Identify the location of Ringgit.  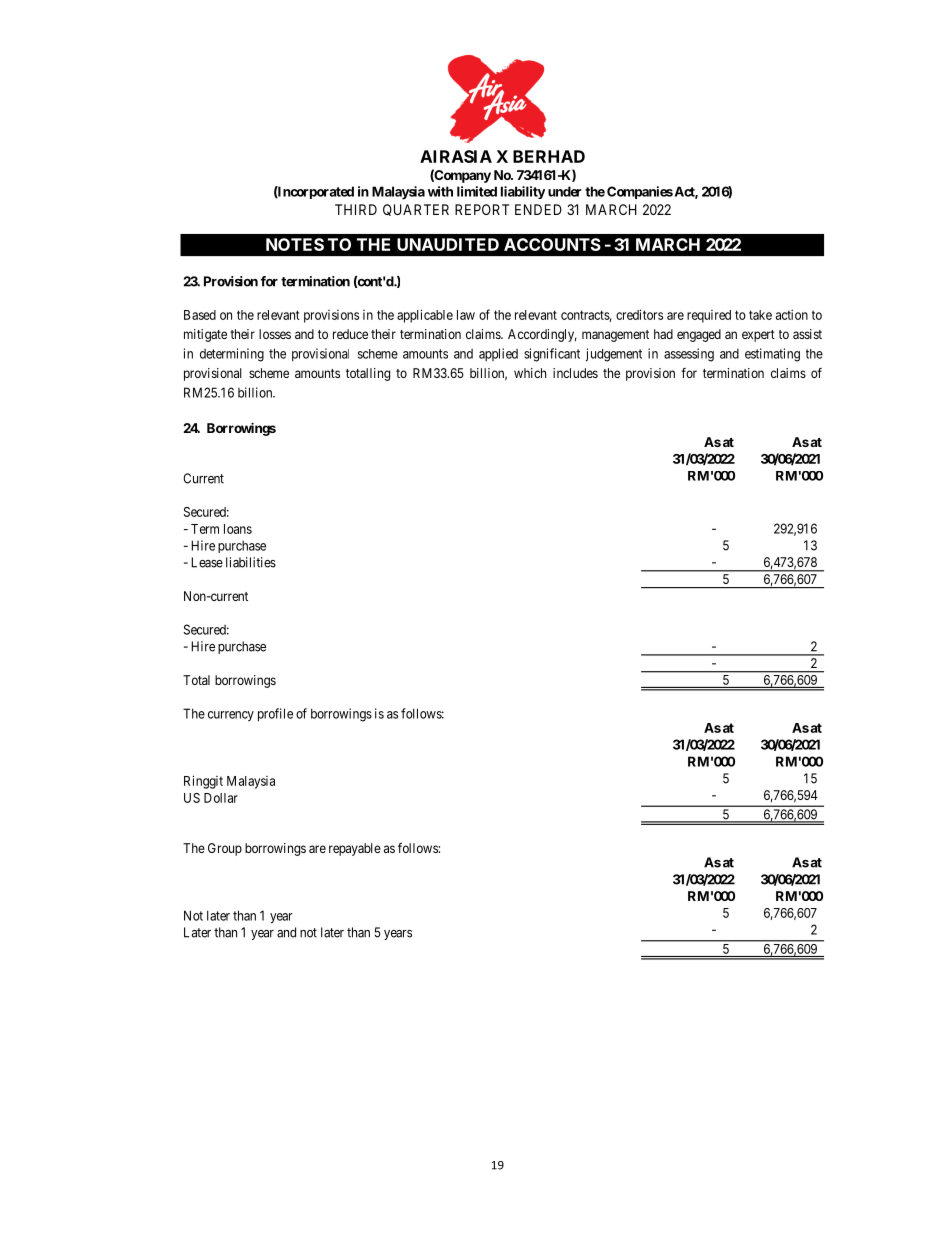
(203, 782).
